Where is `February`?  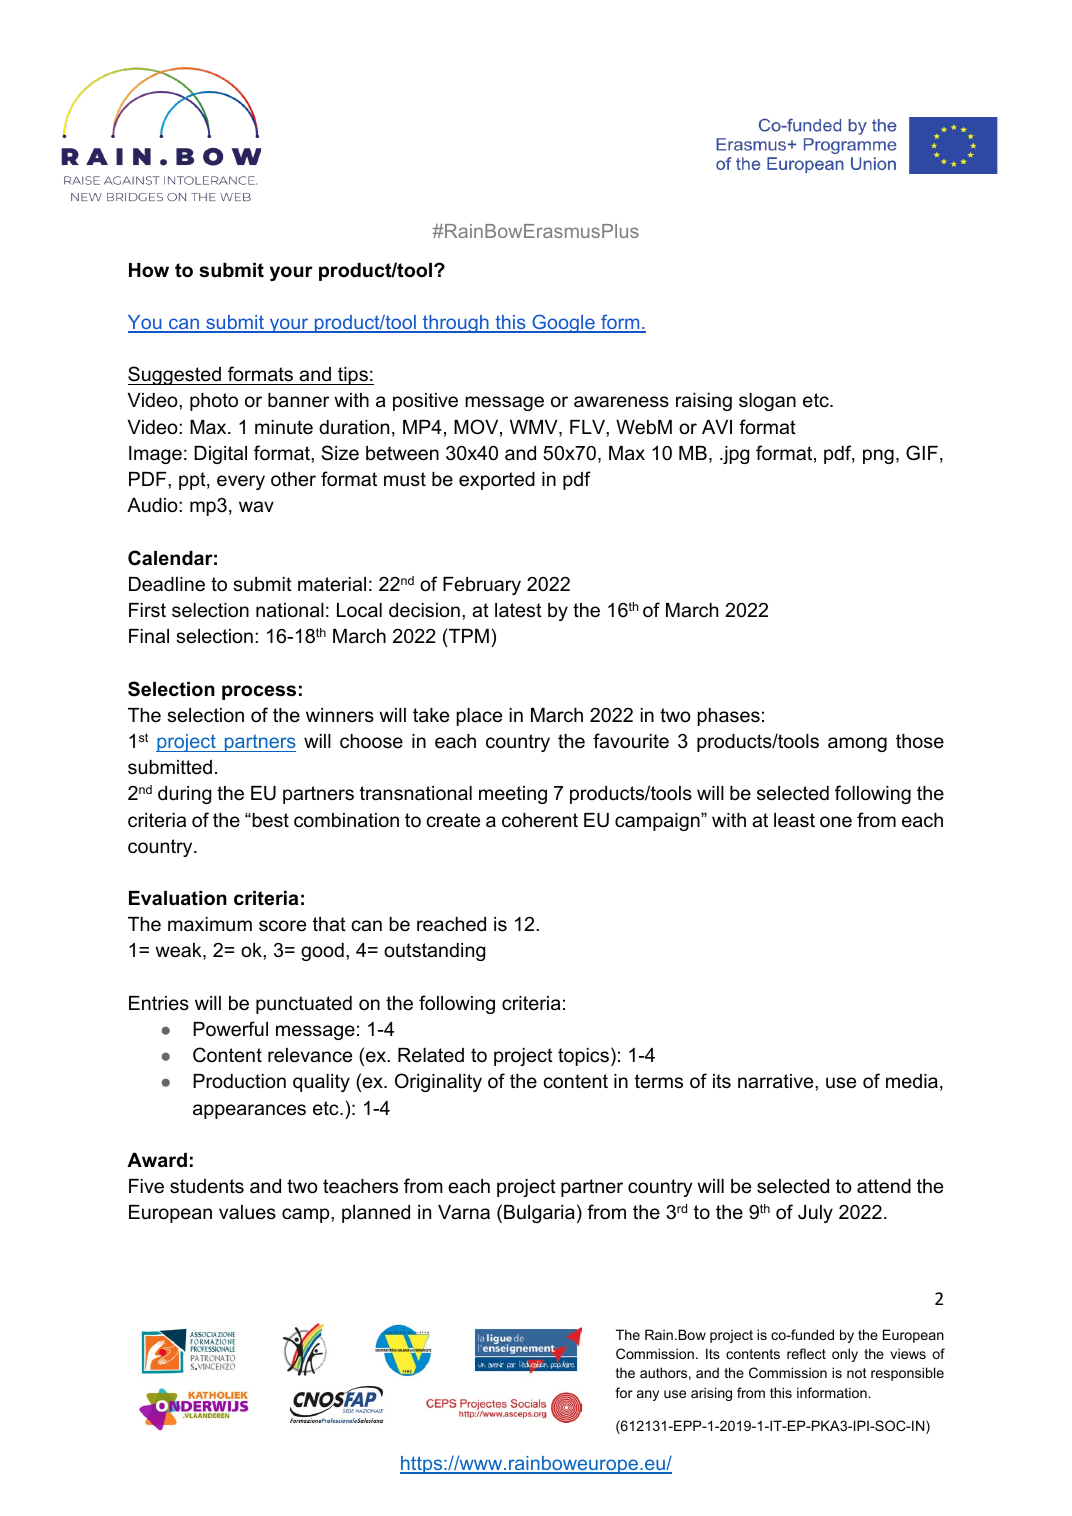
February is located at coordinates (482, 586).
